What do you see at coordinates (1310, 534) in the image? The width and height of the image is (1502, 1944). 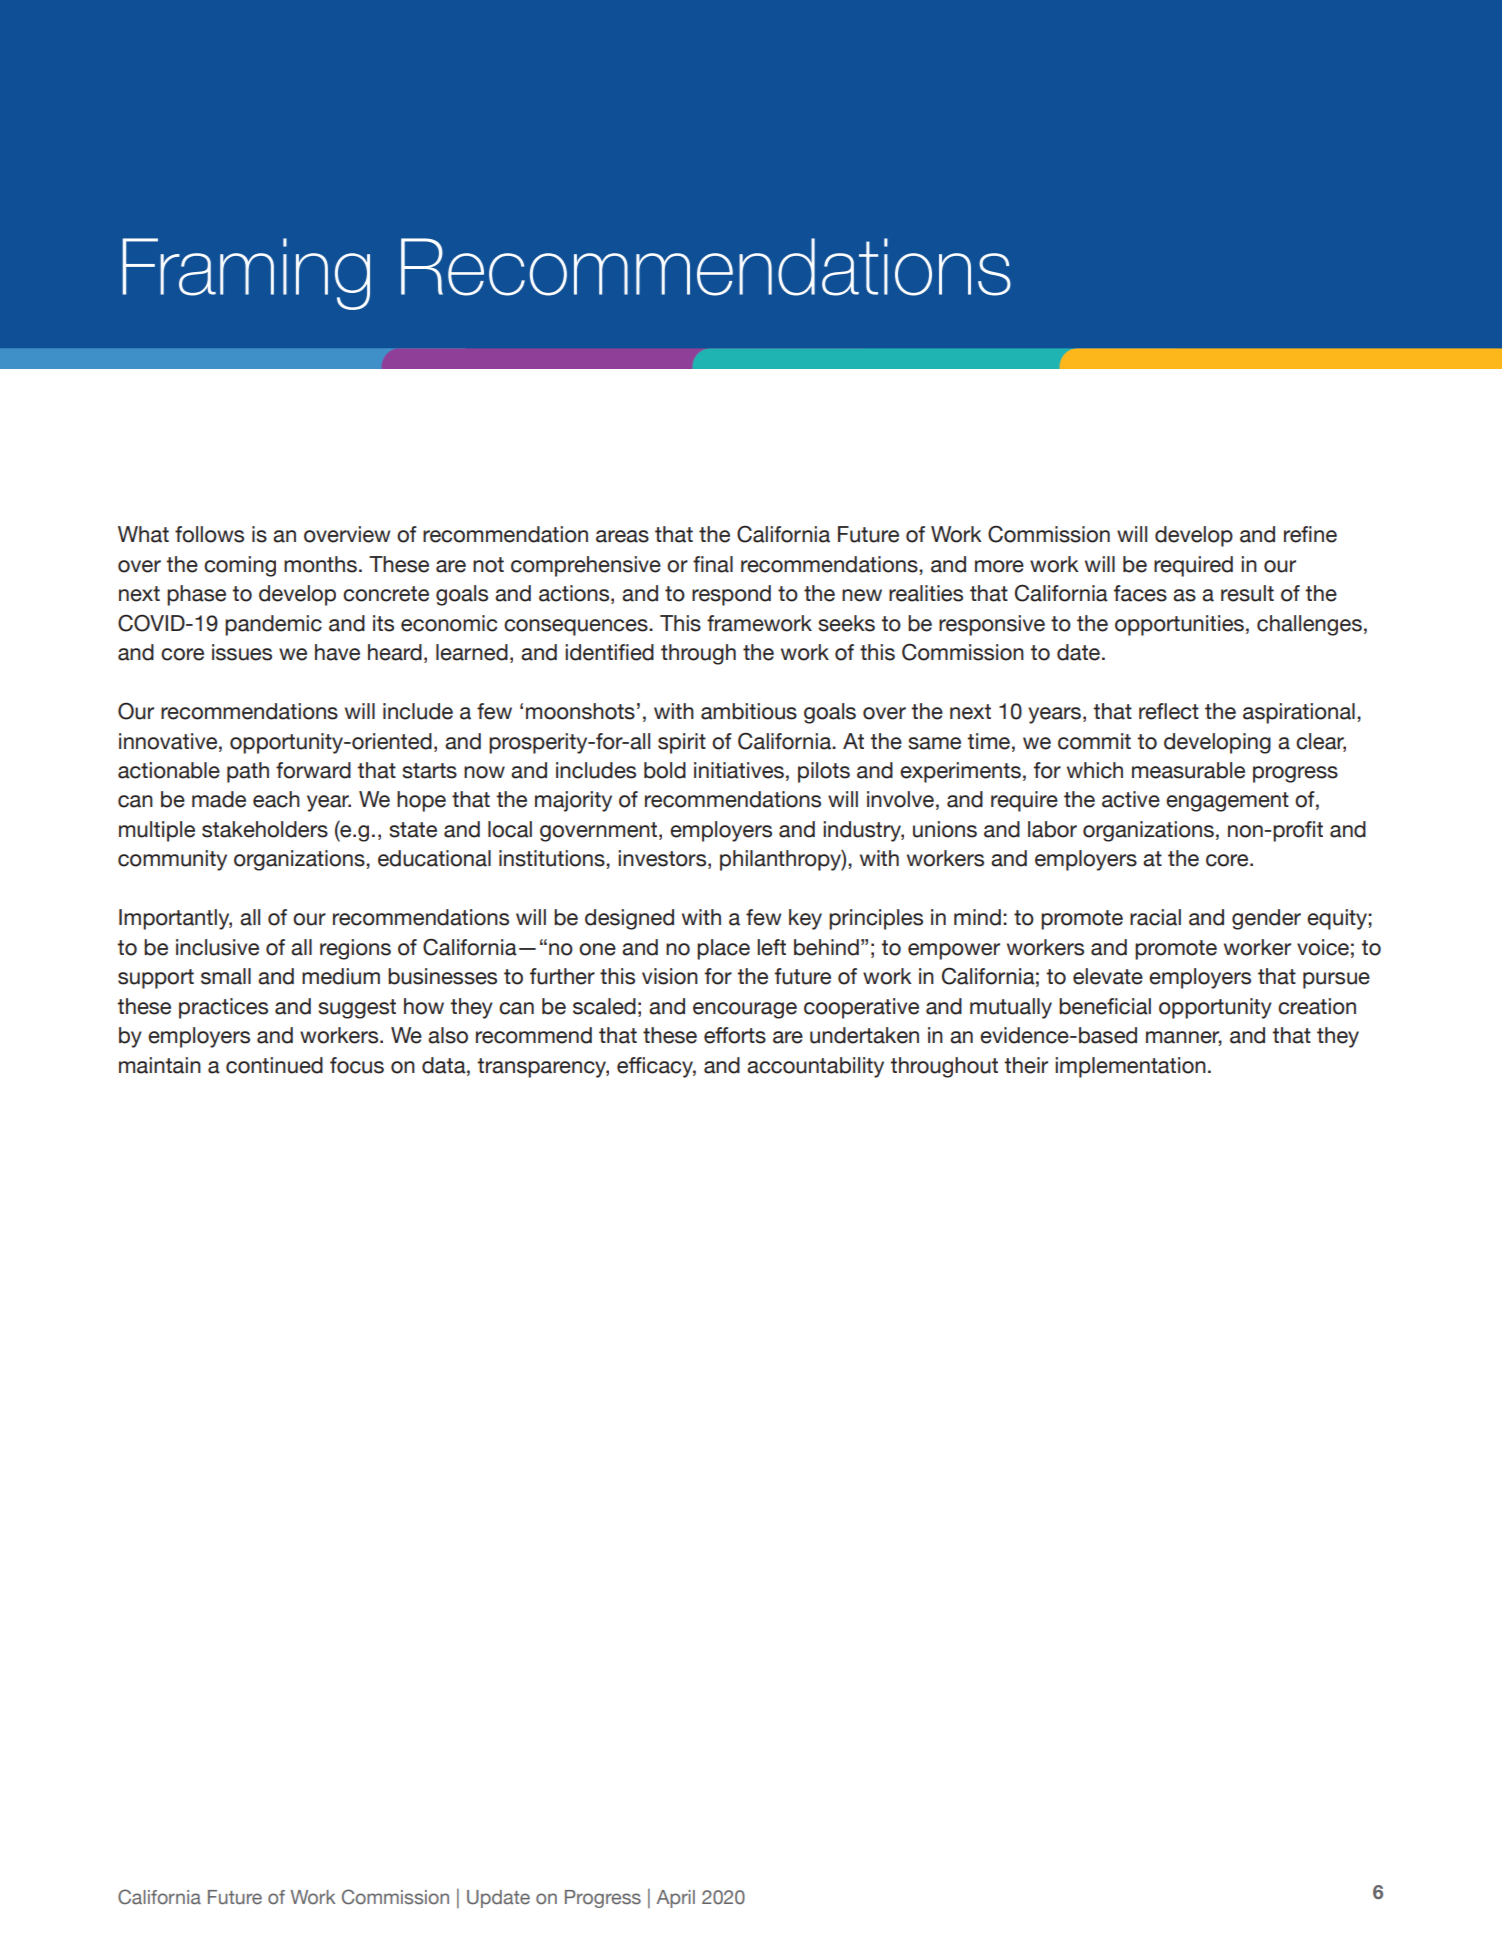 I see `refine` at bounding box center [1310, 534].
